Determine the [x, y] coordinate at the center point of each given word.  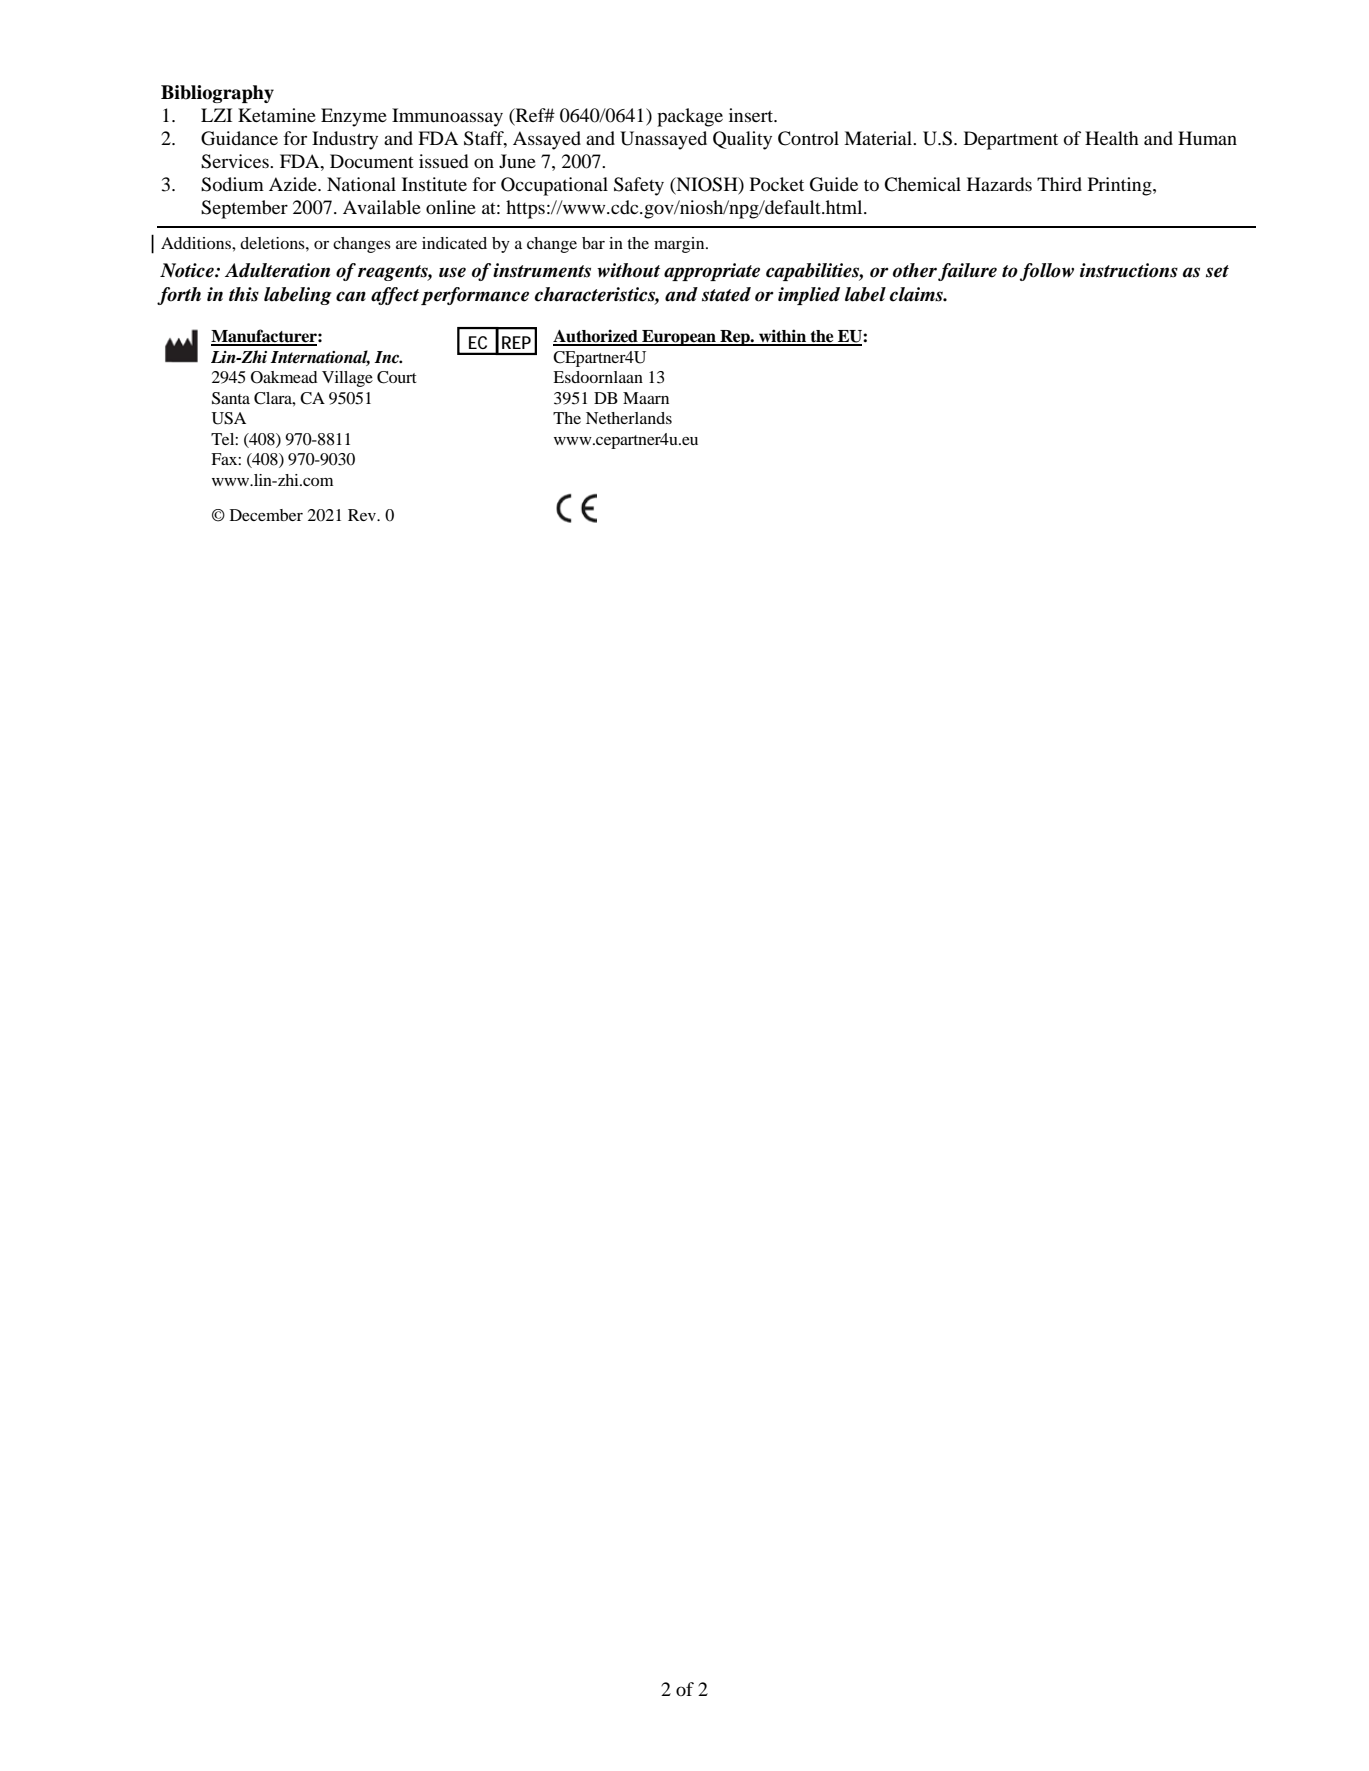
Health [1112, 138]
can [351, 296]
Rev [363, 515]
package [690, 117]
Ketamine [277, 115]
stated [726, 294]
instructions [1129, 270]
